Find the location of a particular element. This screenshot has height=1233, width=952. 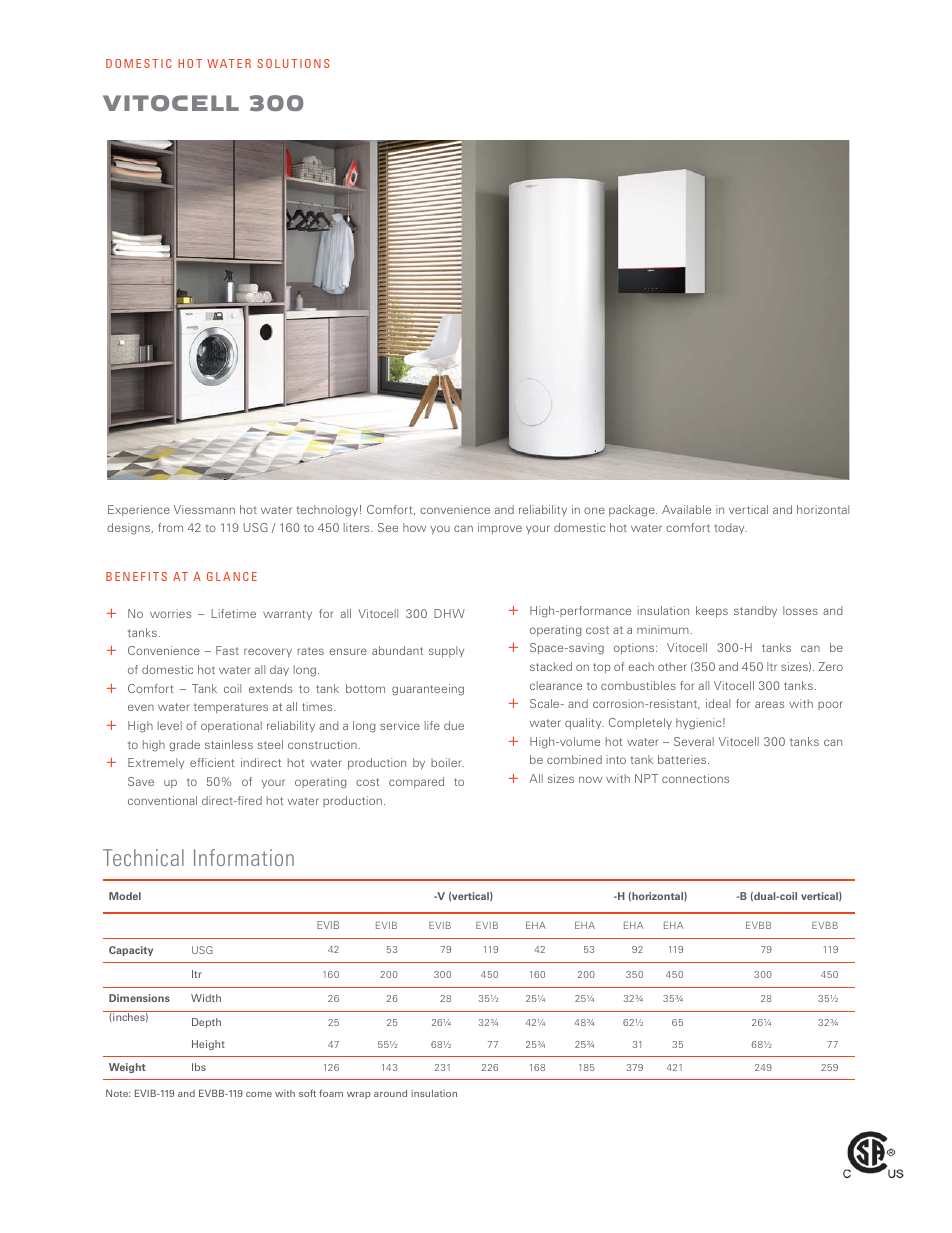

compared is located at coordinates (416, 782).
